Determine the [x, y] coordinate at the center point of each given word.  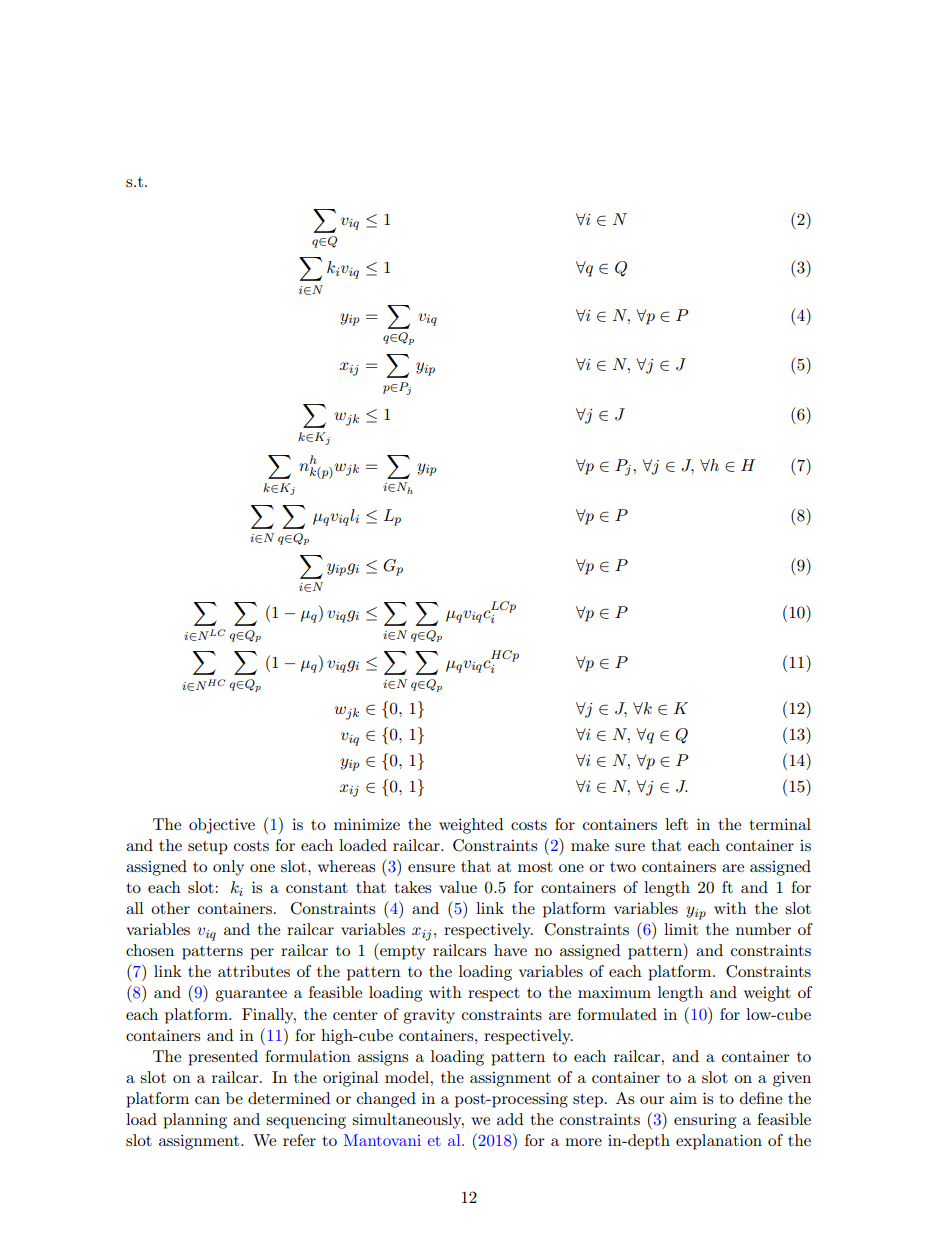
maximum [614, 992]
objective [222, 826]
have [510, 950]
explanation [719, 1142]
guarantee [251, 995]
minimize [367, 824]
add [510, 1119]
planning [195, 1121]
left [676, 824]
